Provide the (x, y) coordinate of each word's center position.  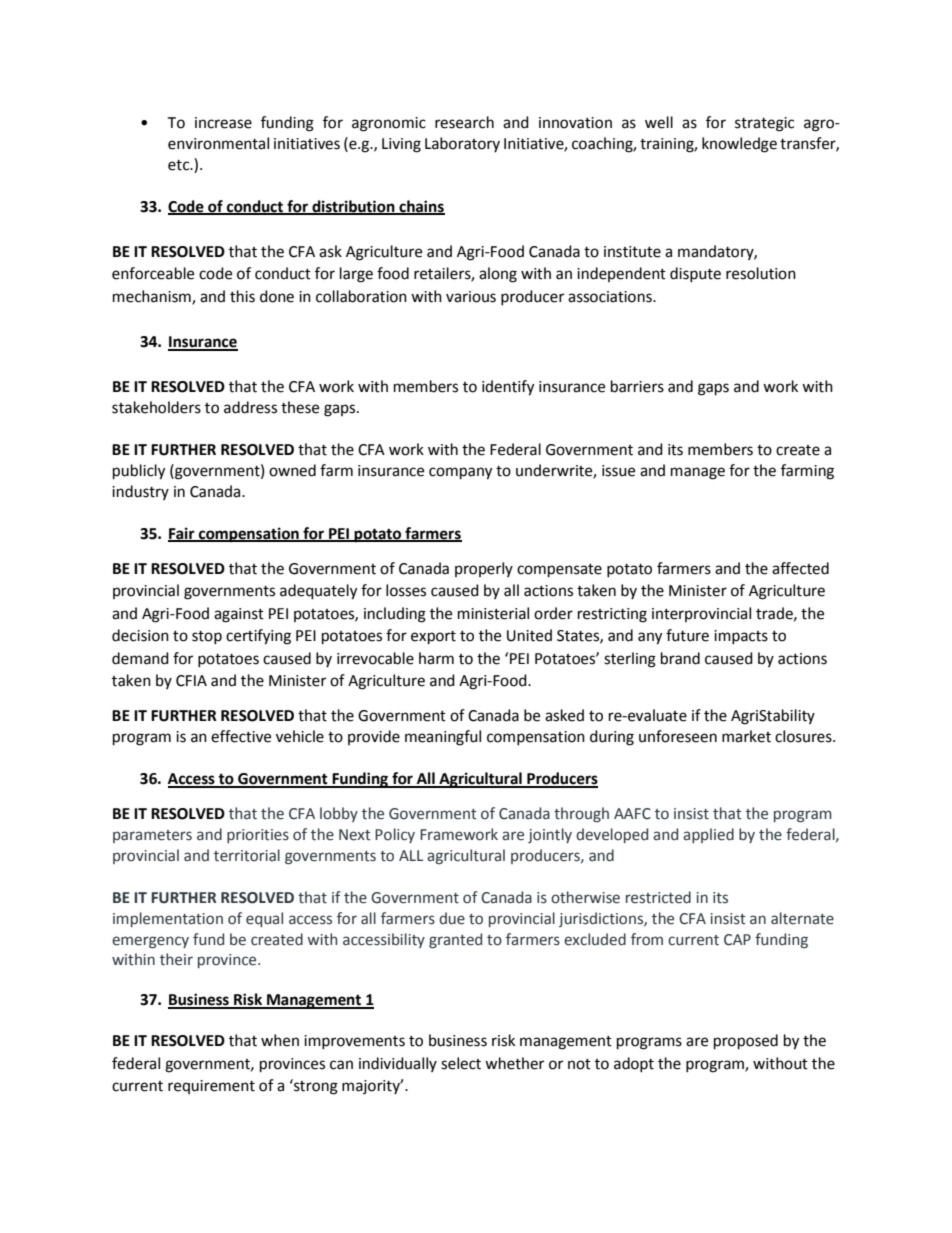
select (461, 1063)
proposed (746, 1042)
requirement (211, 1087)
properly (484, 569)
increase (223, 123)
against (239, 615)
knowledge (739, 145)
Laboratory (462, 144)
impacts (741, 637)
